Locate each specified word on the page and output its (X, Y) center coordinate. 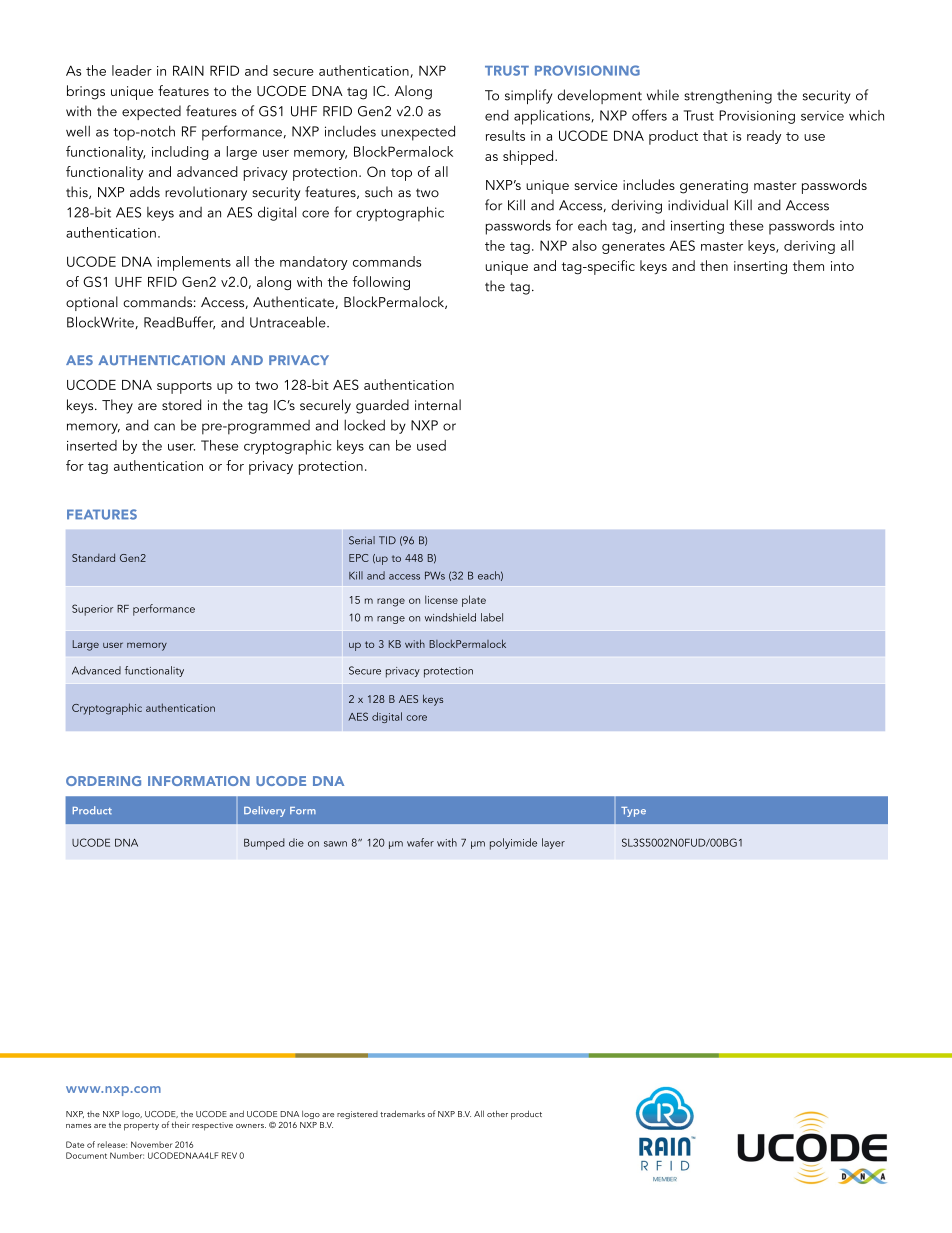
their (180, 1124)
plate (474, 601)
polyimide (513, 844)
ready (764, 137)
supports (184, 387)
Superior (92, 610)
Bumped (264, 844)
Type (633, 812)
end (497, 115)
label (492, 617)
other (497, 1113)
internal (438, 405)
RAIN (188, 70)
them (808, 265)
